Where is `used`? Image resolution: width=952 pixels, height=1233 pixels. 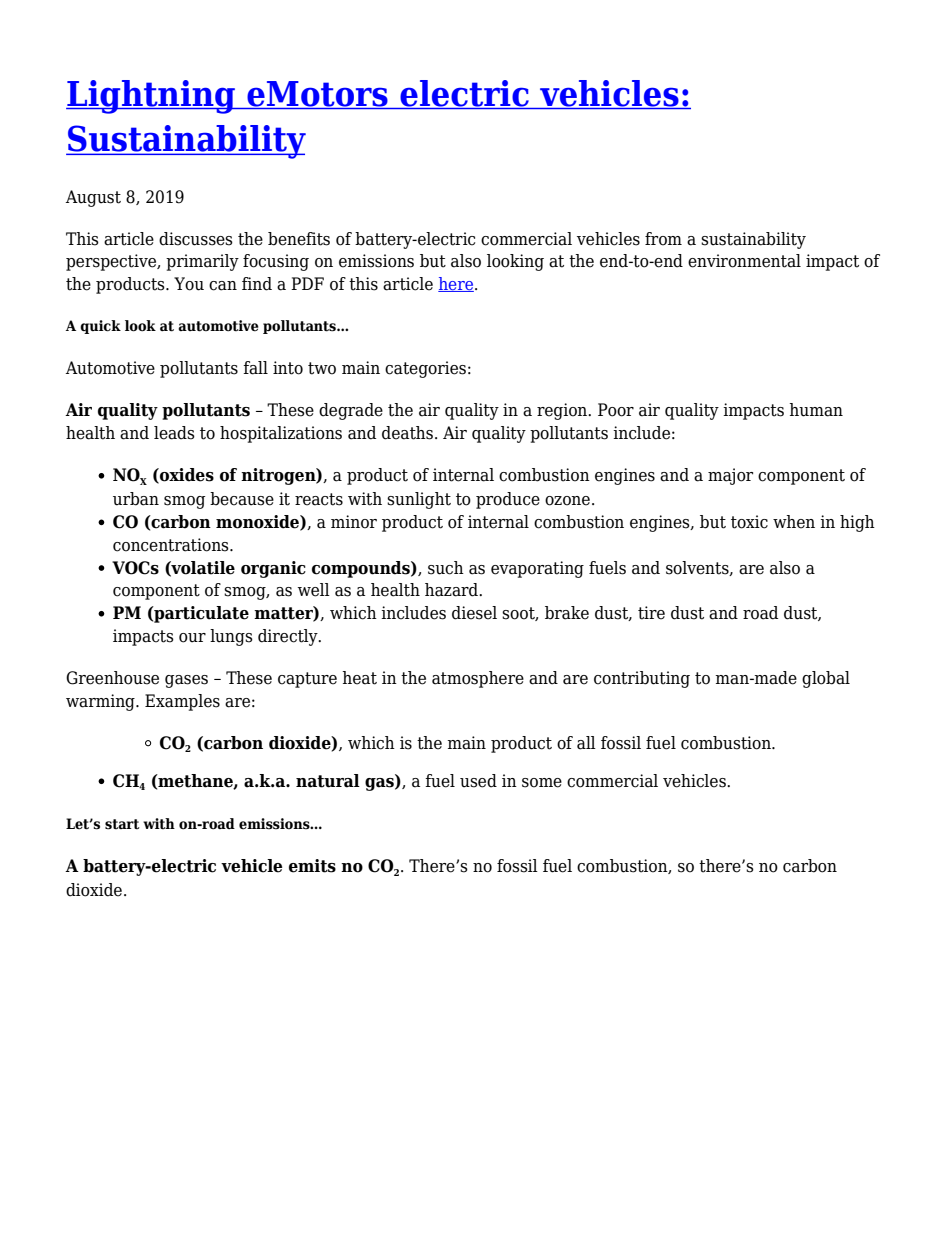
used is located at coordinates (478, 781).
